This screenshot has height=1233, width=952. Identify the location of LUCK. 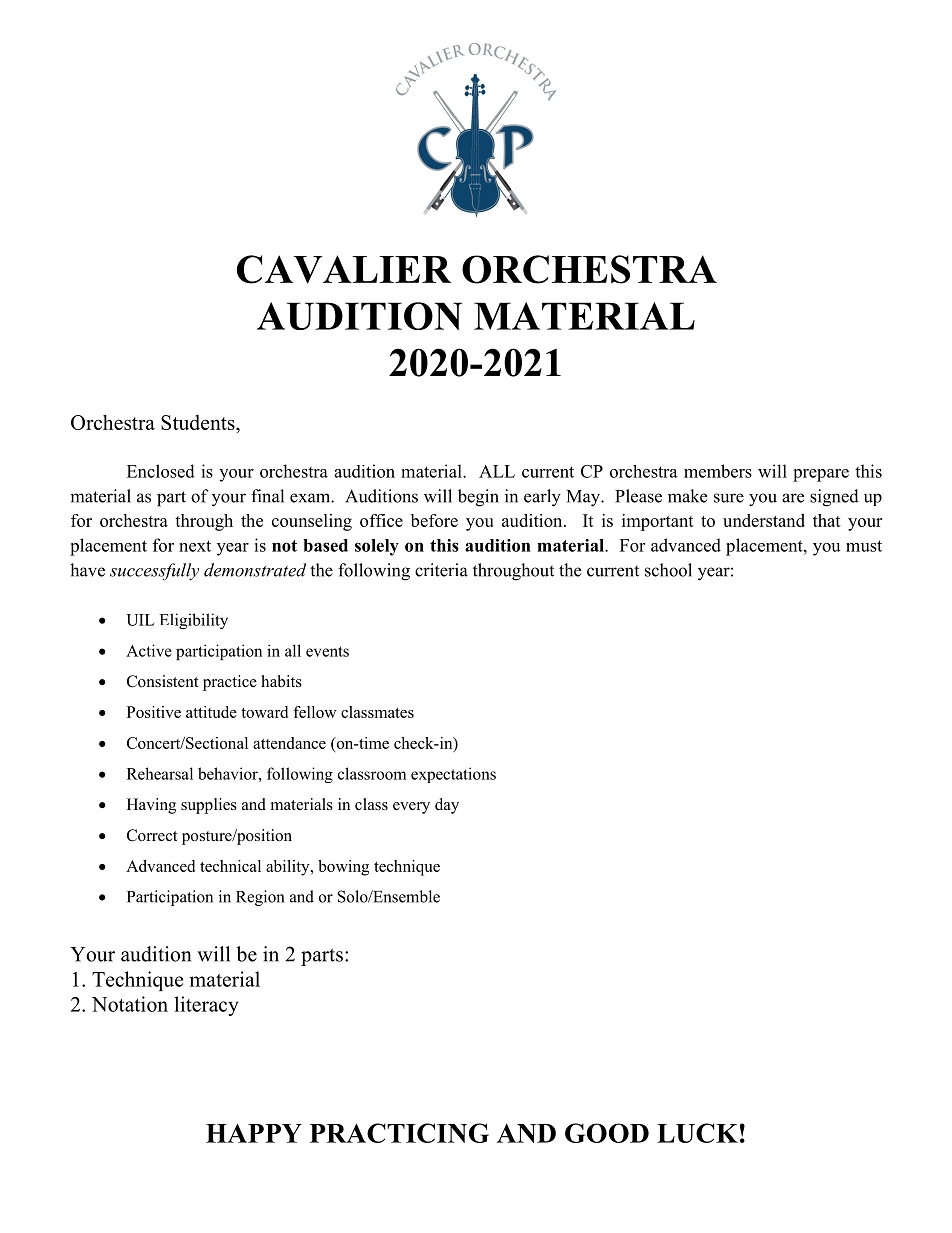
(697, 1133).
